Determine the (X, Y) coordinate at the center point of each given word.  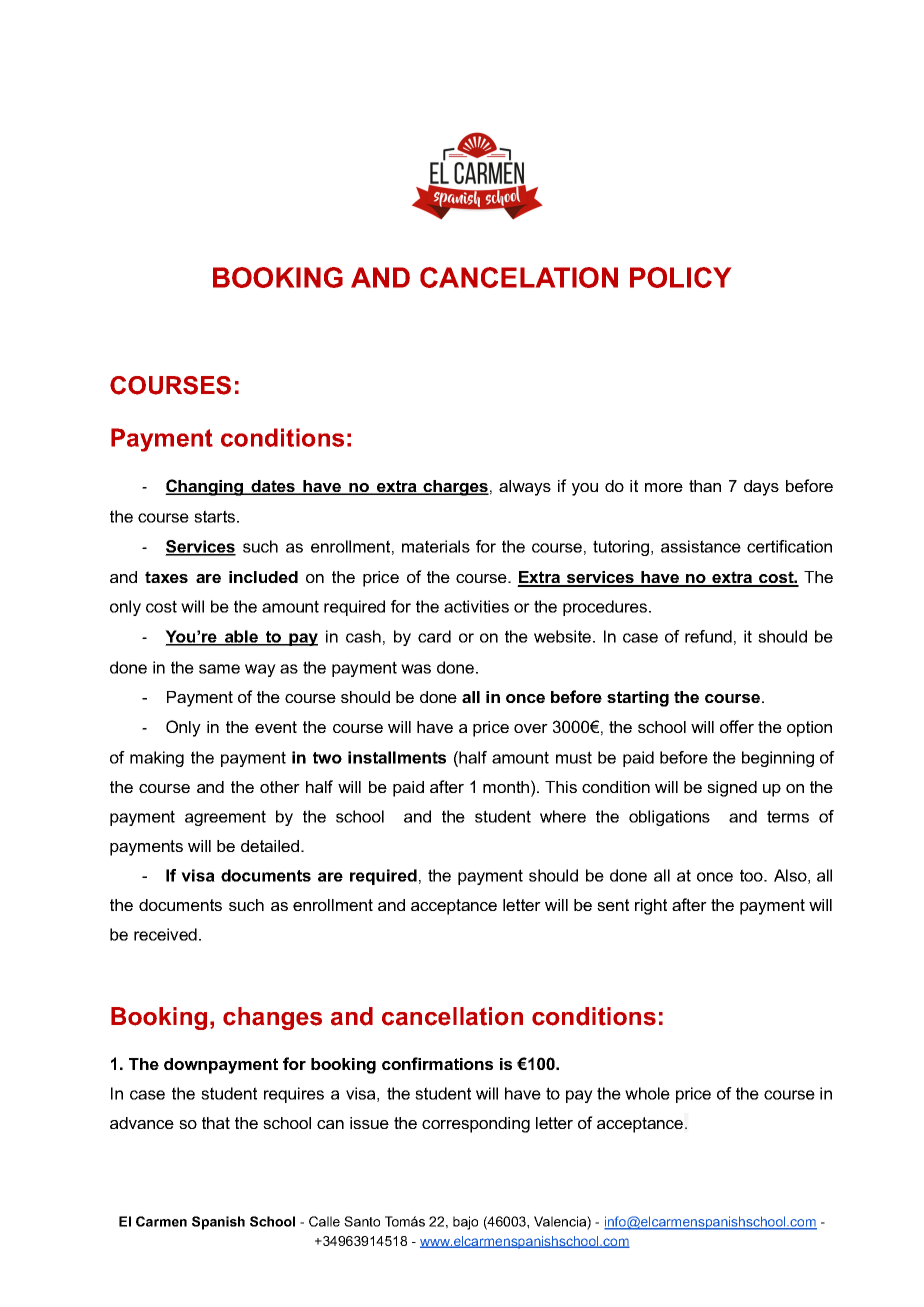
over (531, 728)
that (216, 1123)
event (276, 727)
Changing (205, 487)
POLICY (680, 277)
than (705, 486)
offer (737, 726)
